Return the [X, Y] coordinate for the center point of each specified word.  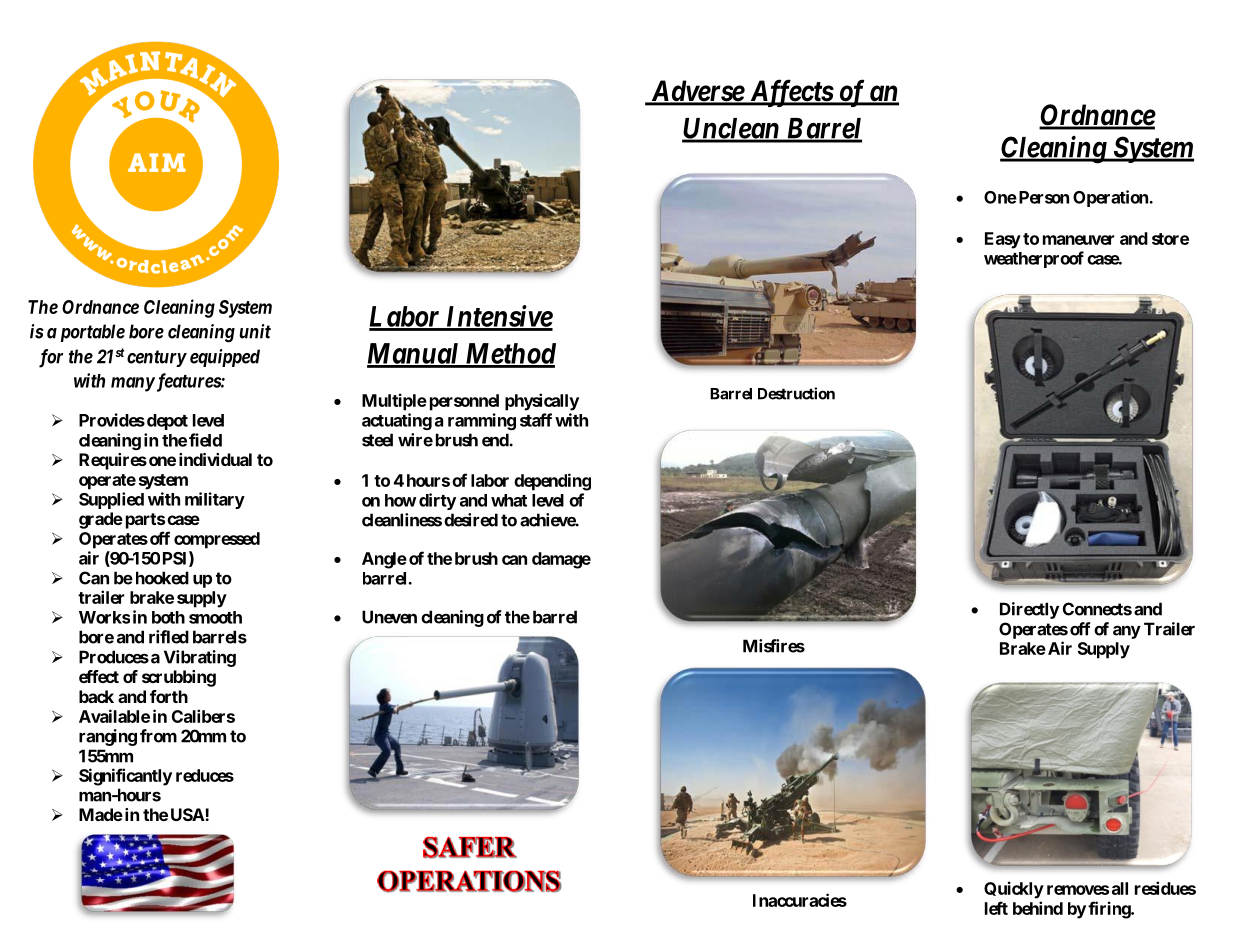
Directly [1029, 610]
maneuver [1078, 240]
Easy [1003, 240]
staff [536, 420]
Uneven [389, 617]
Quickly [1014, 890]
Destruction [796, 393]
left [996, 908]
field [205, 440]
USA [188, 814]
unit [255, 331]
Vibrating [200, 658]
